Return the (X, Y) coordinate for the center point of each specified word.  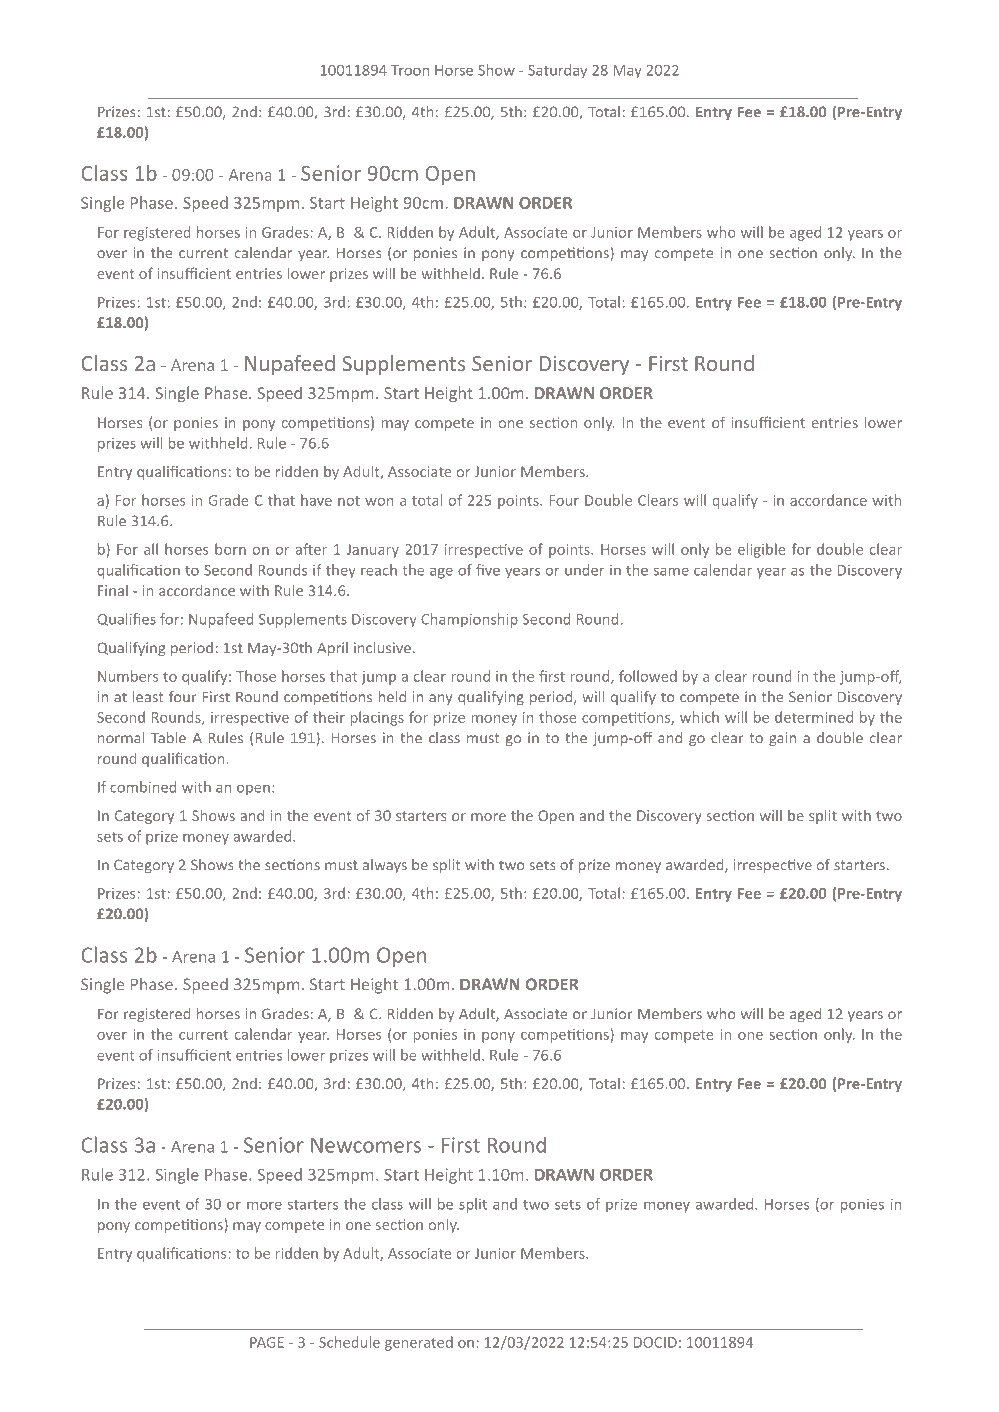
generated (419, 1343)
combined (143, 787)
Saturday (557, 71)
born (230, 549)
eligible (761, 550)
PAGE (267, 1342)
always (385, 866)
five (488, 570)
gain (782, 739)
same (671, 571)
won (379, 502)
